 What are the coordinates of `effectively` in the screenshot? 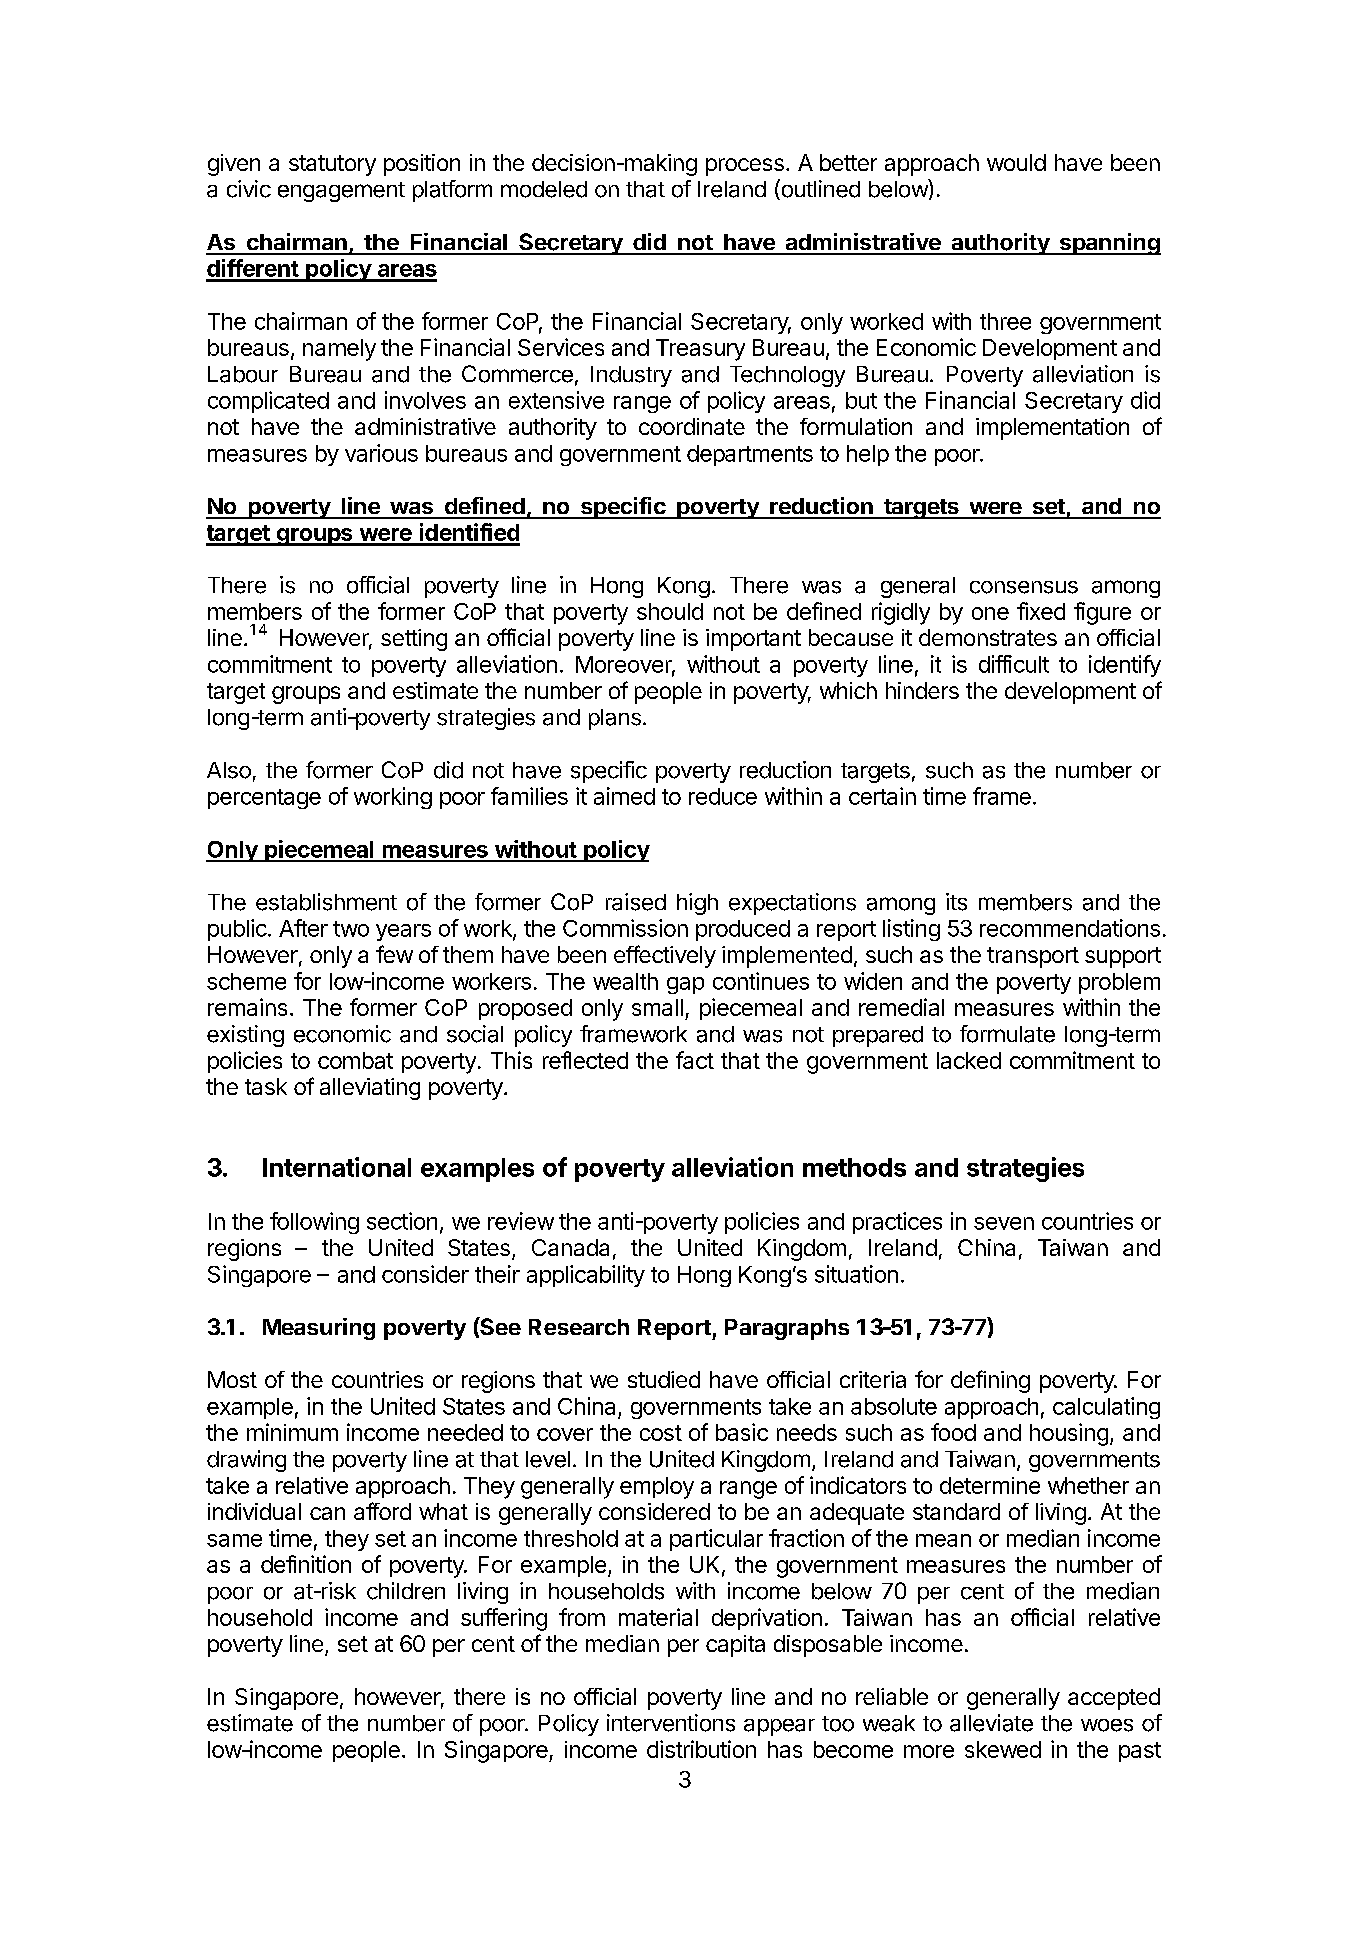 It's located at (665, 956).
